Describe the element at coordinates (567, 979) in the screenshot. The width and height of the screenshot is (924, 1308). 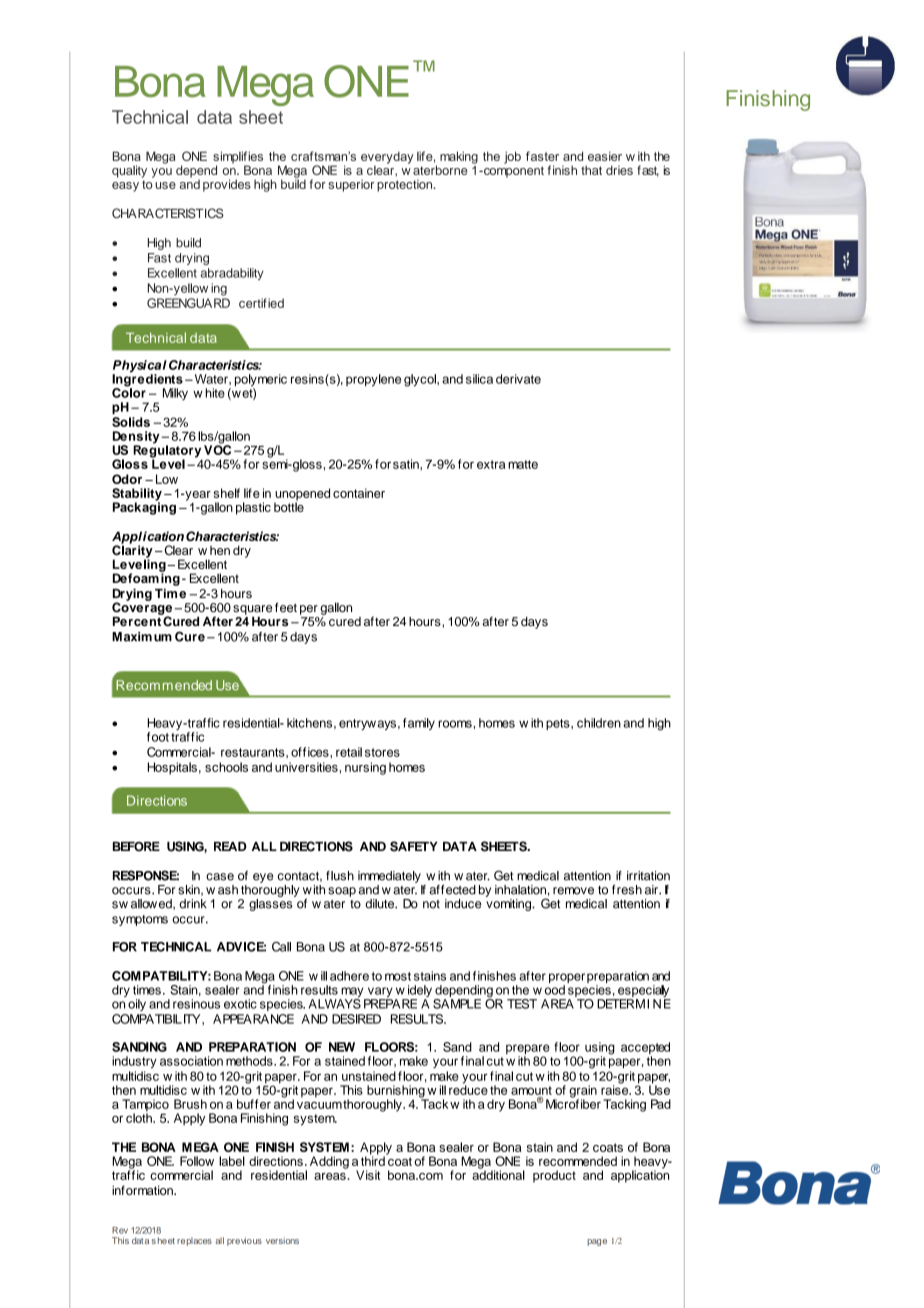
I see `proper` at that location.
